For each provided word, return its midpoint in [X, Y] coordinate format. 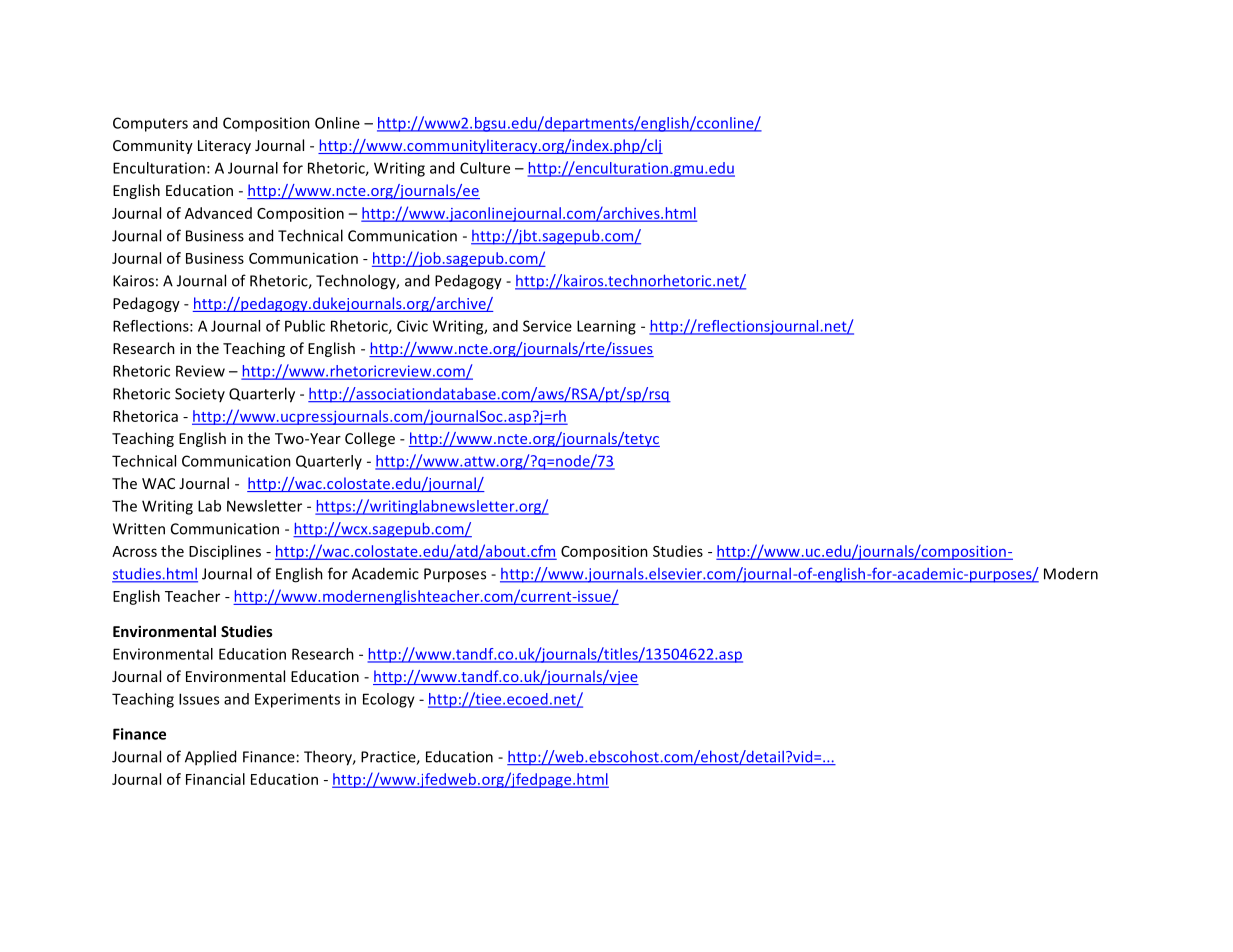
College [370, 439]
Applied [210, 758]
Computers [150, 124]
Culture [485, 168]
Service [547, 326]
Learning [606, 327]
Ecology [389, 700]
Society [200, 395]
